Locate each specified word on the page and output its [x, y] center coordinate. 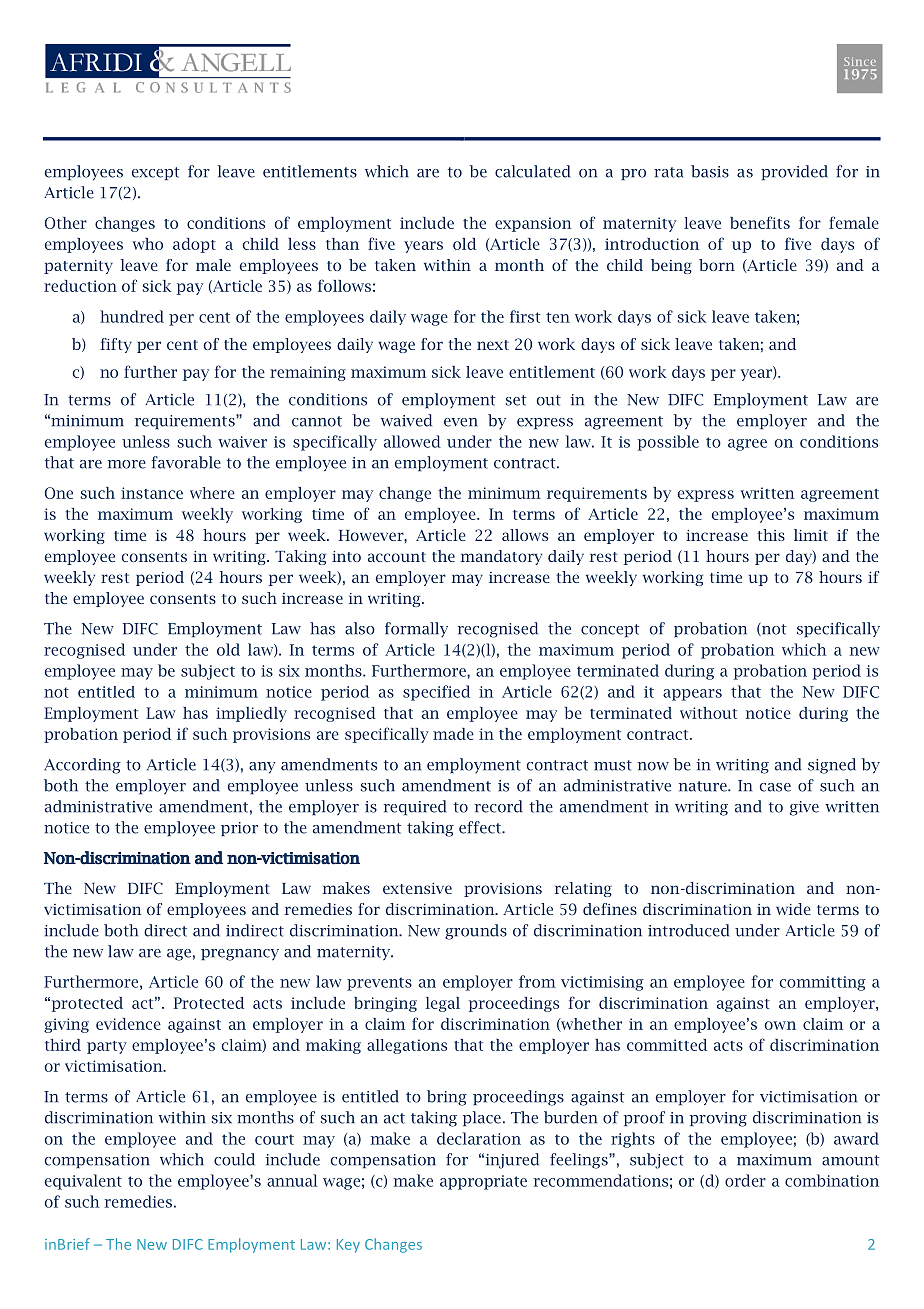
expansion [533, 224]
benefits [760, 222]
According [82, 766]
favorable [186, 462]
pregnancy [240, 955]
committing [823, 983]
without [708, 713]
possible [668, 443]
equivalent [83, 1182]
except [155, 173]
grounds [476, 932]
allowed [412, 441]
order [745, 1180]
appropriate [483, 1182]
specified [436, 693]
